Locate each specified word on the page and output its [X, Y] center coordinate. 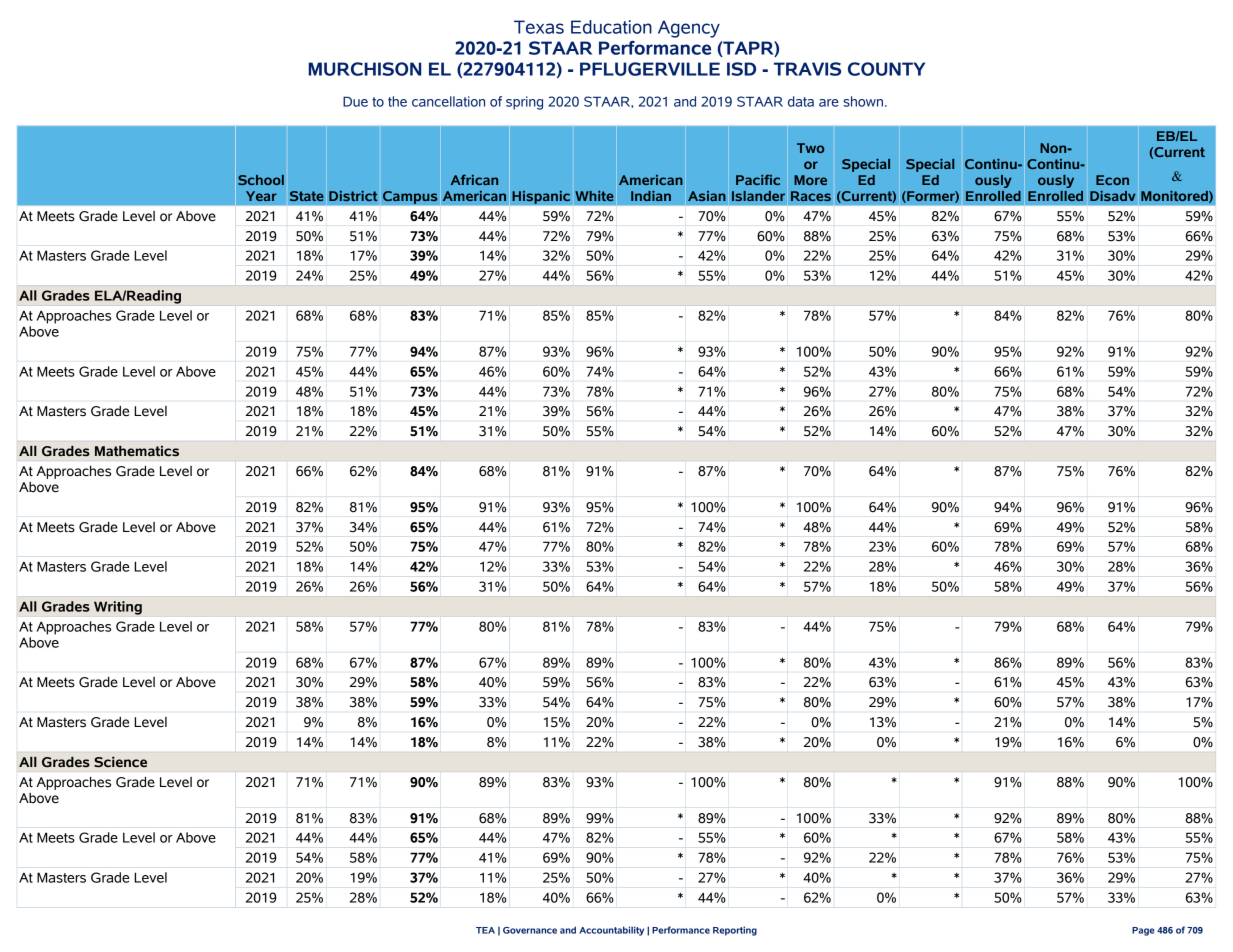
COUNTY [886, 69]
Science [120, 761]
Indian [651, 195]
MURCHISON [365, 69]
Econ [1112, 180]
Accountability [611, 931]
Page [1143, 931]
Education [611, 27]
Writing [118, 608]
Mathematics [137, 451]
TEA [485, 930]
